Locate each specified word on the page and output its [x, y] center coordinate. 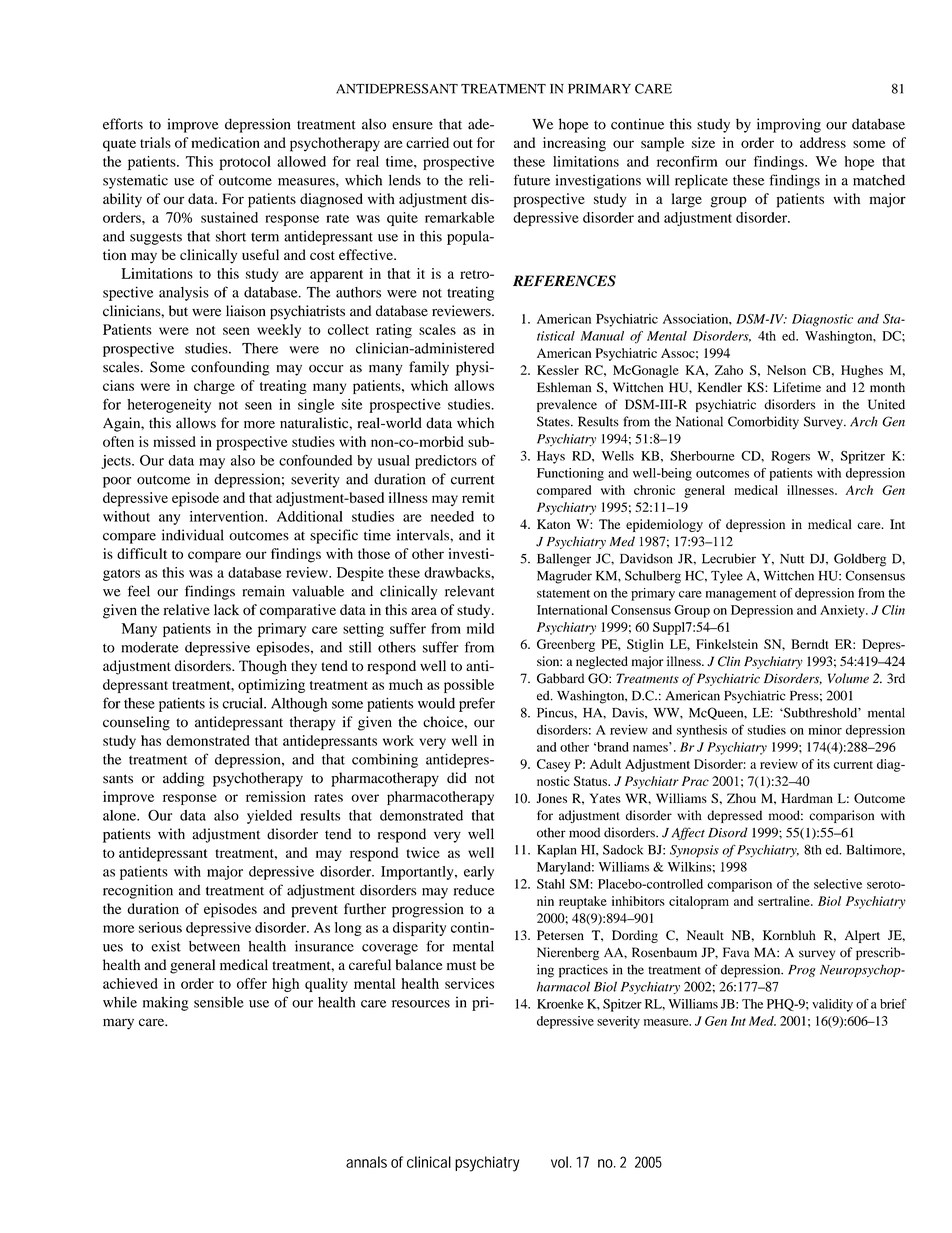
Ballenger [564, 560]
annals [366, 1162]
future [532, 180]
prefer [477, 704]
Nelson [786, 370]
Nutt [792, 559]
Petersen [560, 935]
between [214, 946]
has [151, 740]
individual [193, 535]
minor [825, 730]
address [823, 142]
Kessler [558, 370]
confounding [230, 368]
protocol [245, 163]
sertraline [785, 901]
